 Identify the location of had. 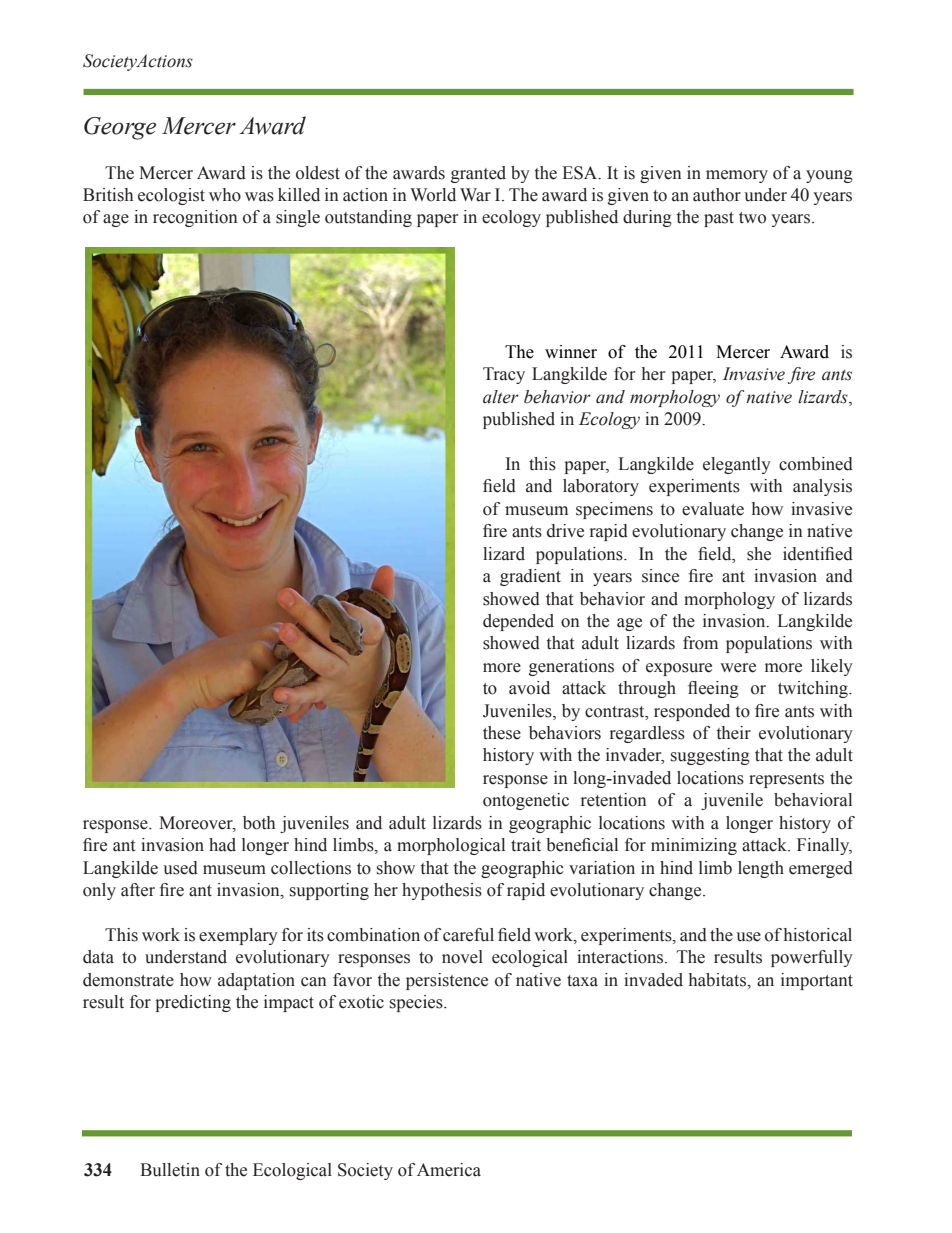
(222, 845).
